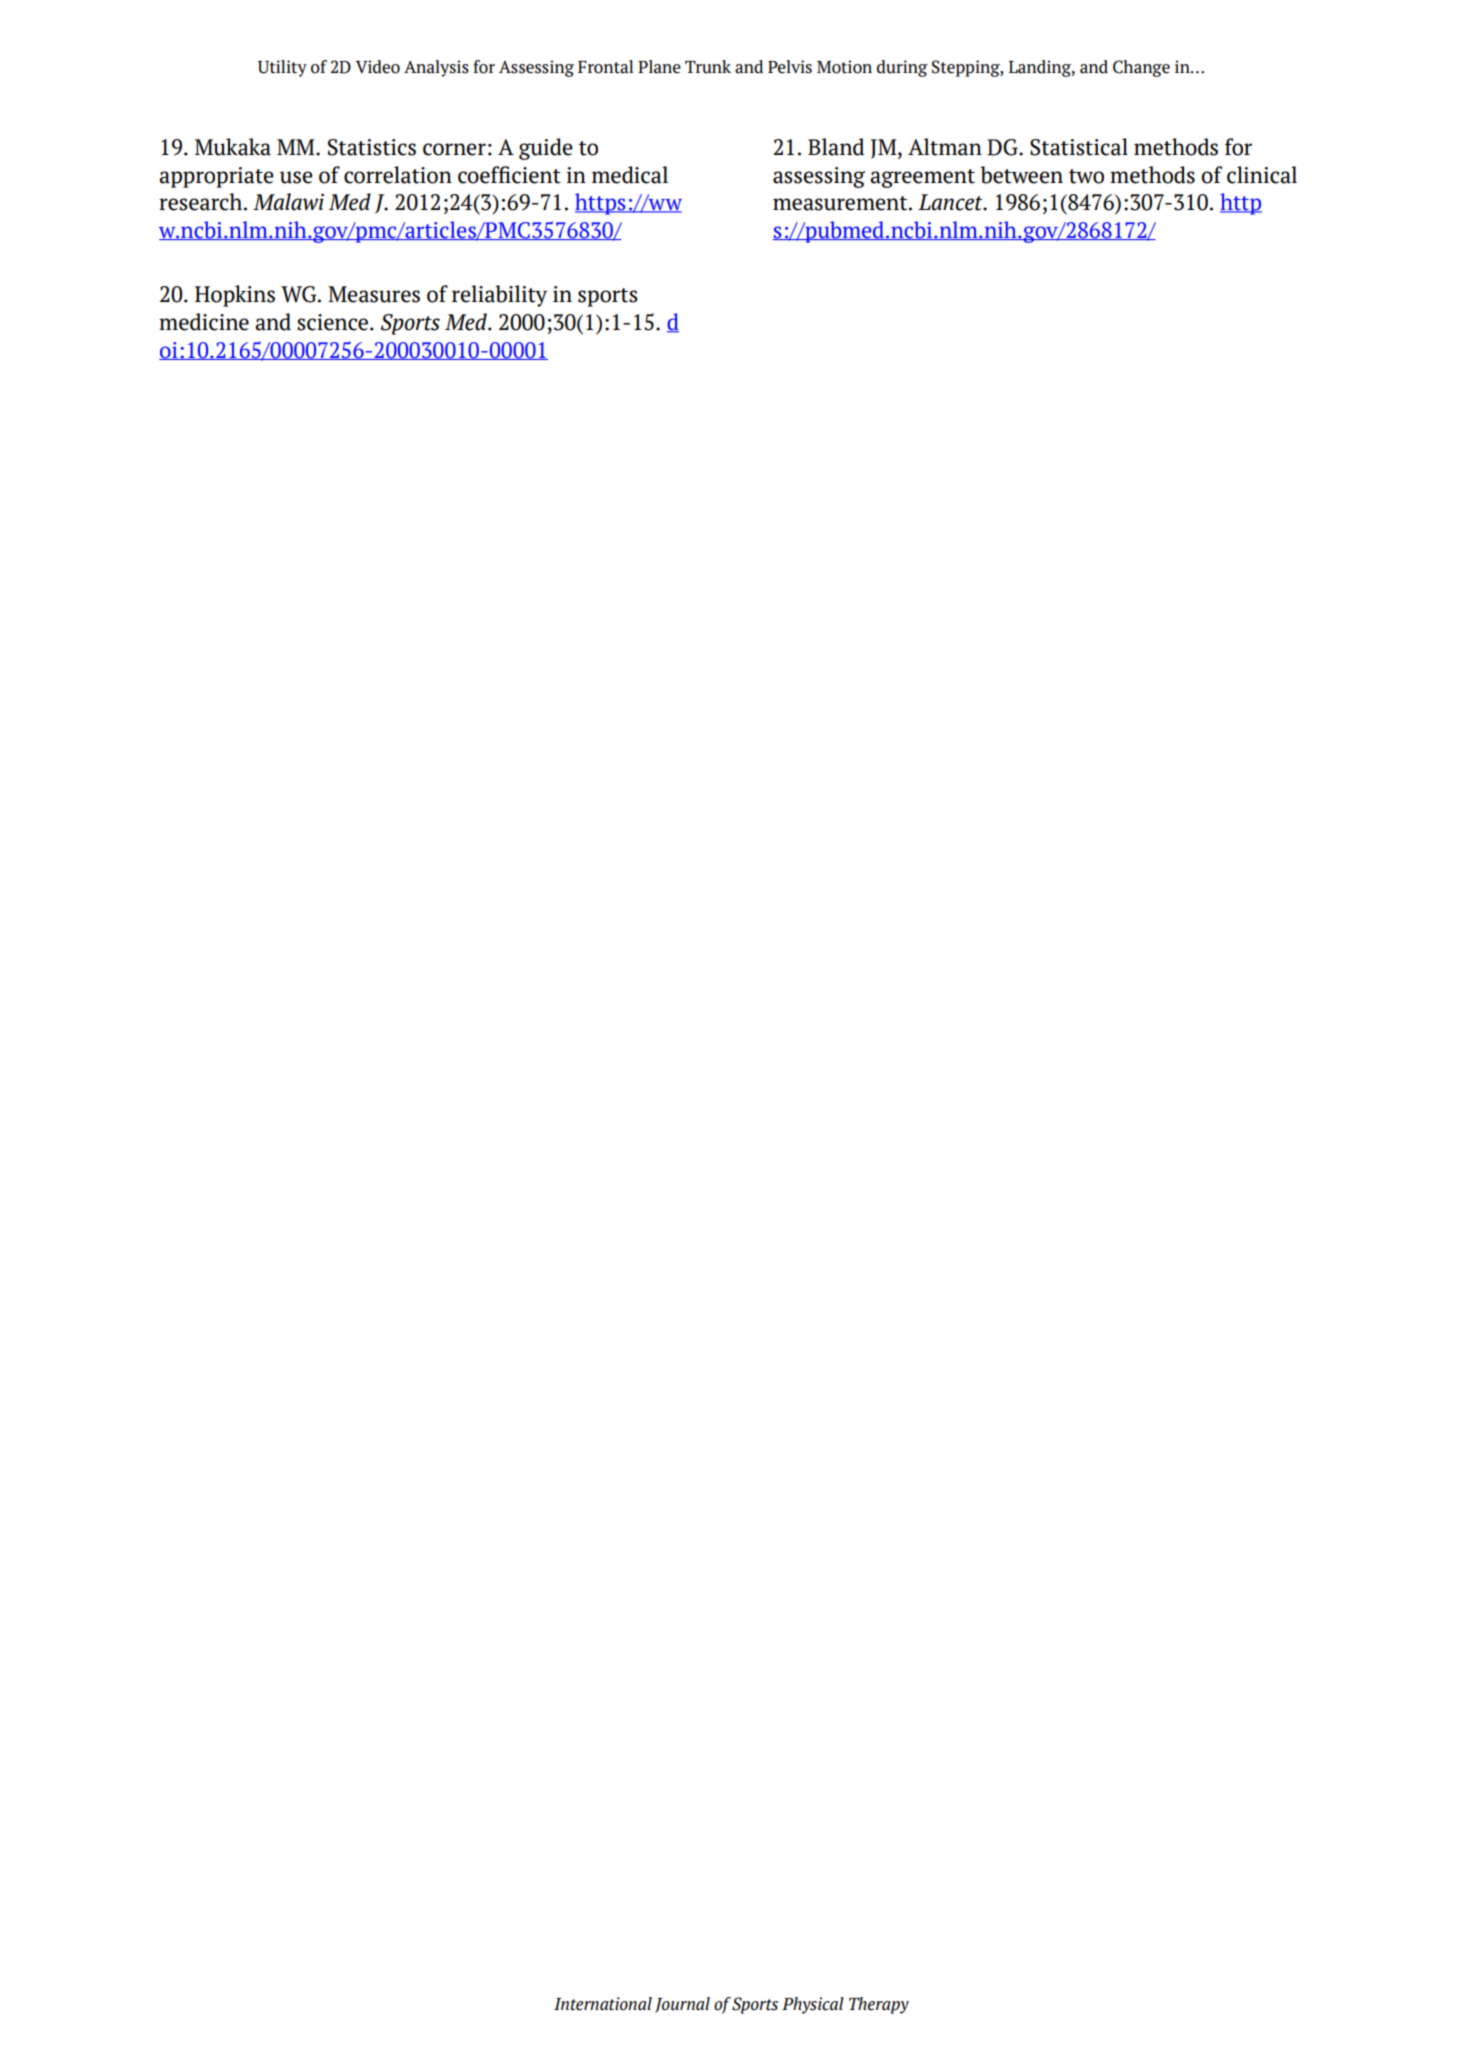  Describe the element at coordinates (879, 2005) in the document. I see `Therapy` at that location.
